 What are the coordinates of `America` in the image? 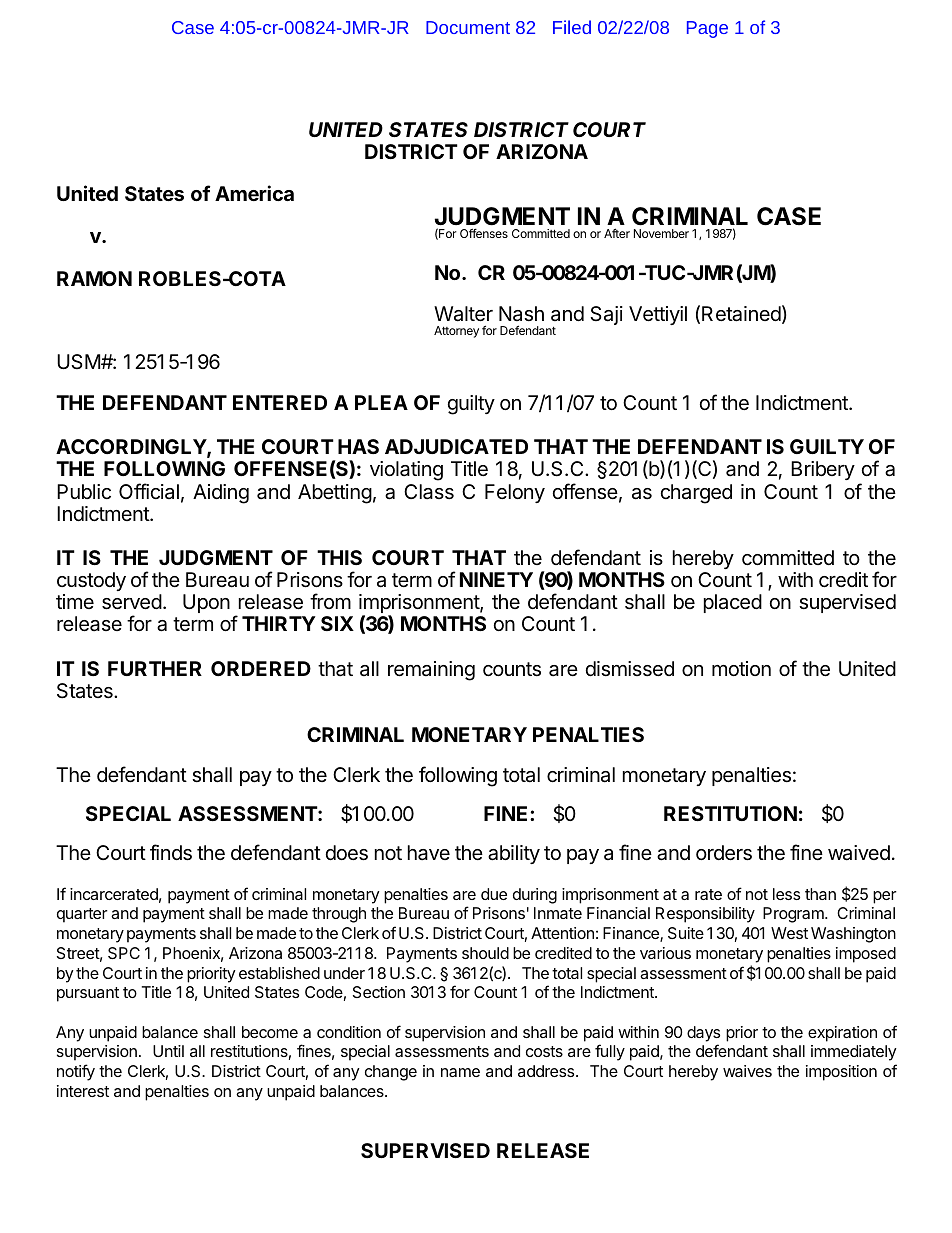 It's located at (254, 193).
